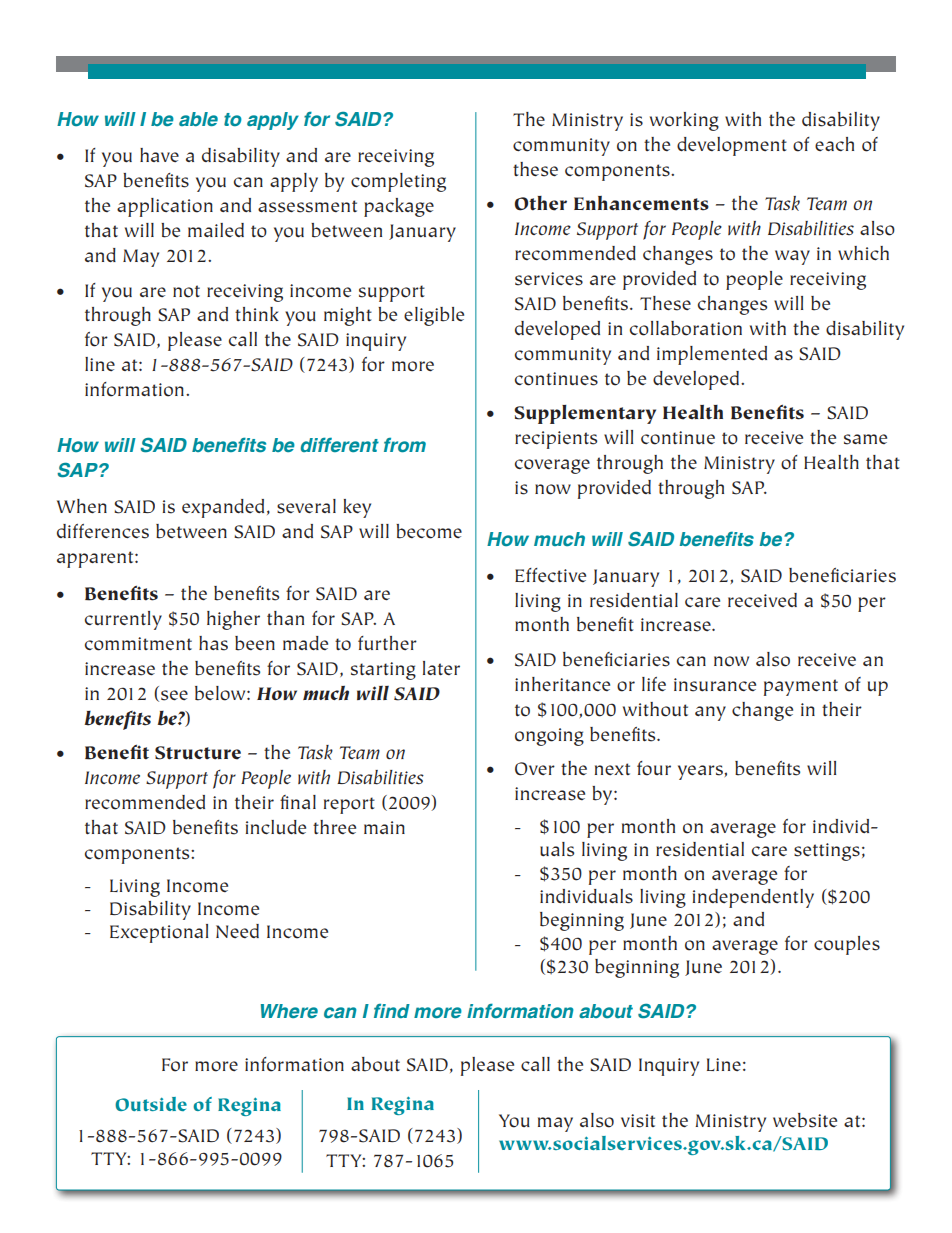 The image size is (952, 1233). What do you see at coordinates (405, 445) in the page?
I see `from` at bounding box center [405, 445].
